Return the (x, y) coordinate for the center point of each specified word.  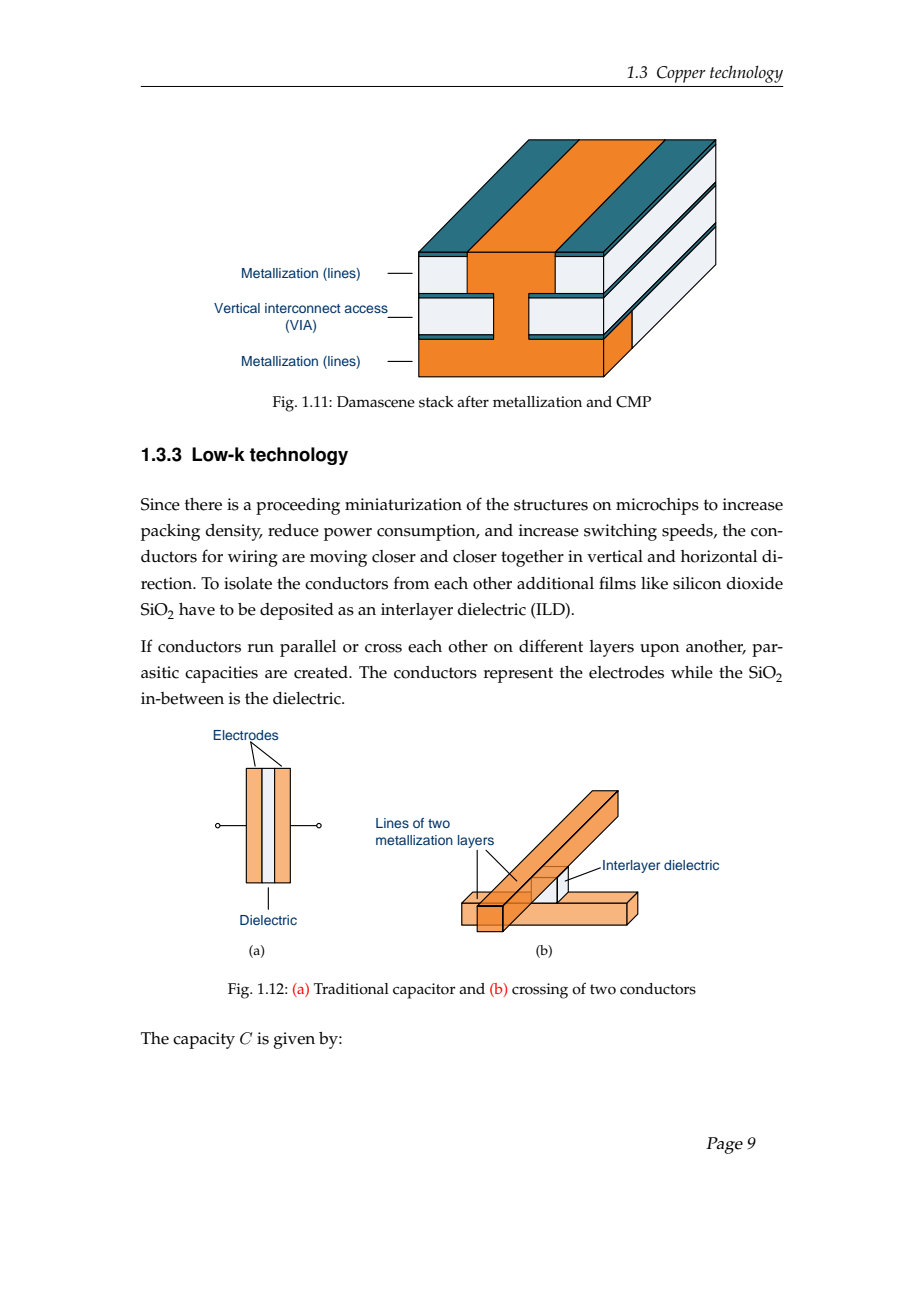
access (366, 309)
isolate (248, 583)
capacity (204, 1040)
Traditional (351, 989)
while (692, 672)
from (412, 583)
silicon (697, 583)
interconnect (303, 308)
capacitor (424, 991)
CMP (633, 402)
